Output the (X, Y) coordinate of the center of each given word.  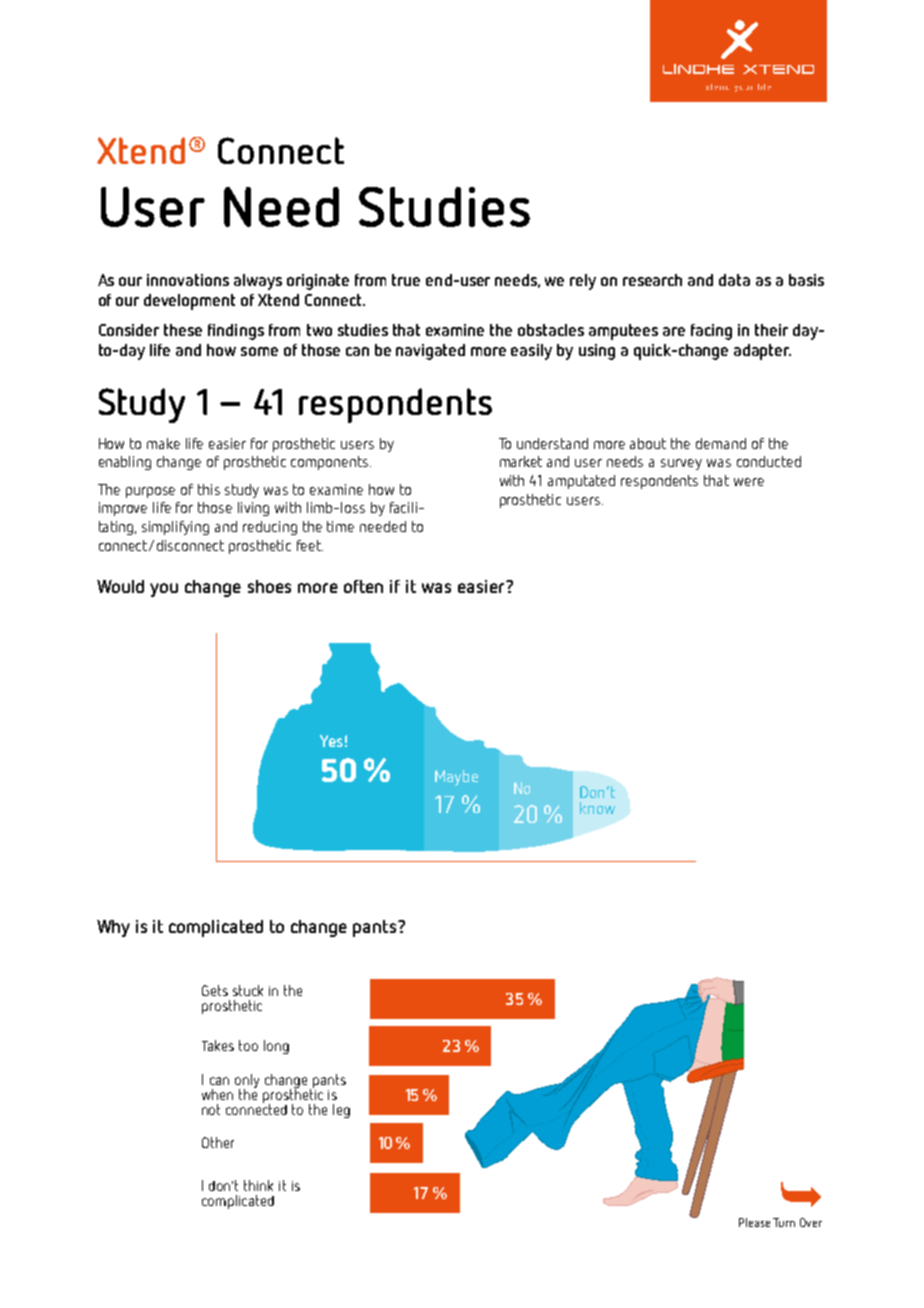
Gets (215, 990)
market (521, 461)
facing (711, 332)
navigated (430, 352)
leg (341, 1111)
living (253, 509)
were (749, 482)
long (276, 1047)
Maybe (456, 778)
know (597, 808)
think (258, 1185)
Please (754, 1222)
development (189, 302)
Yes (331, 741)
